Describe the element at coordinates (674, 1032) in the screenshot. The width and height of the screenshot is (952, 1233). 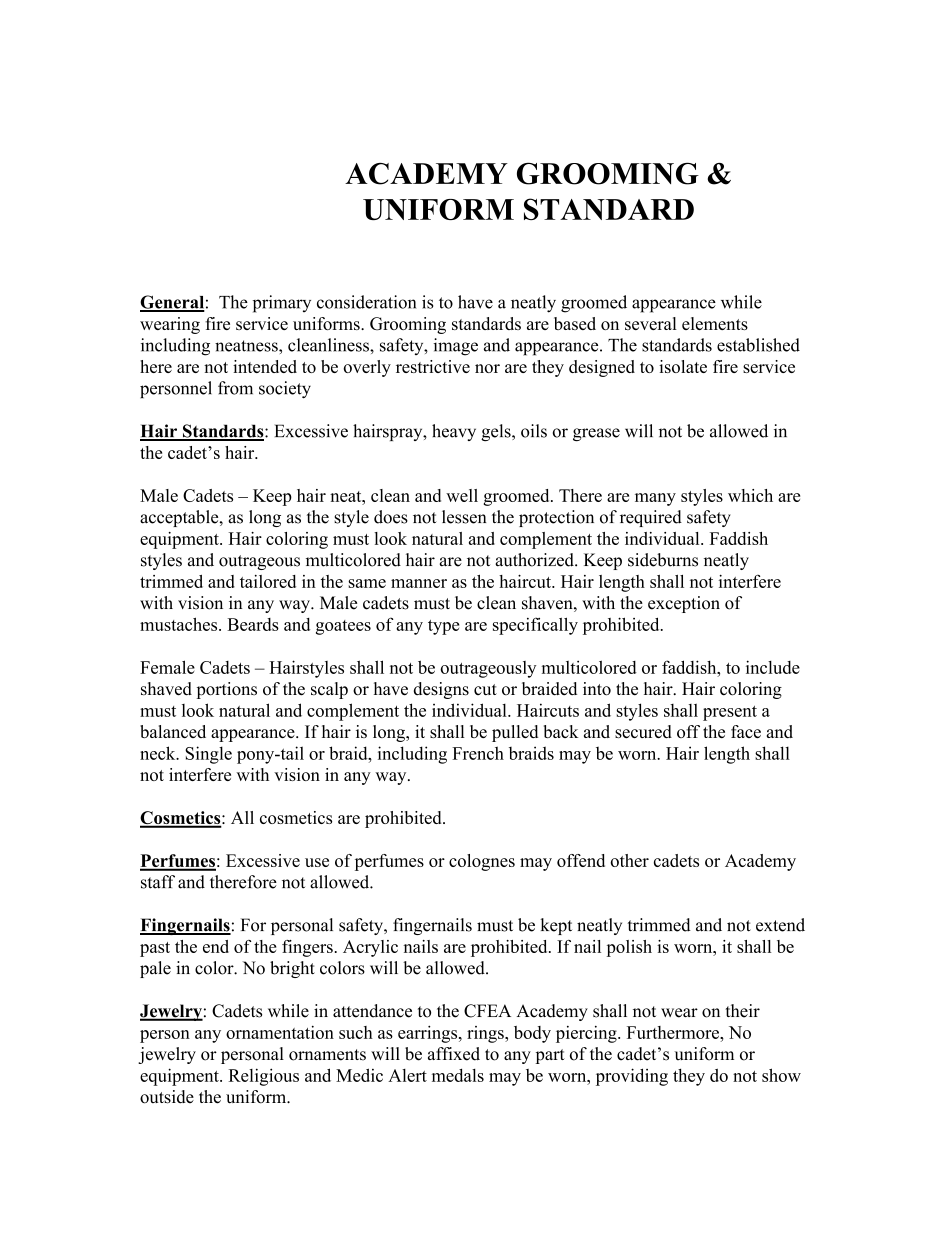
I see `Furthermore` at that location.
